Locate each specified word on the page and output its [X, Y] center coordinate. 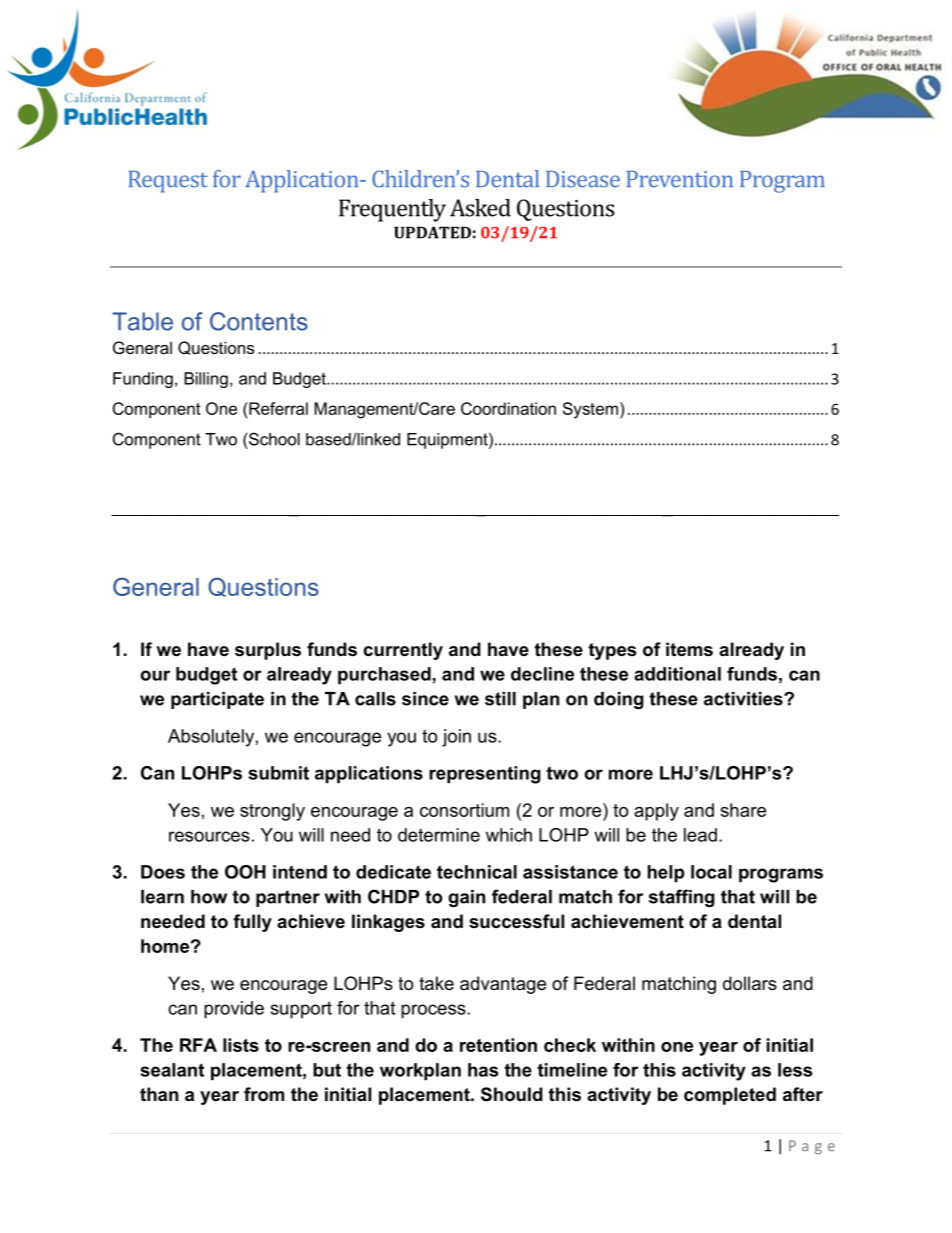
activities [744, 699]
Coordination [508, 408]
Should [512, 1094]
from [264, 1094]
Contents [259, 321]
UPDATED [432, 232]
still [500, 699]
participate [217, 700]
